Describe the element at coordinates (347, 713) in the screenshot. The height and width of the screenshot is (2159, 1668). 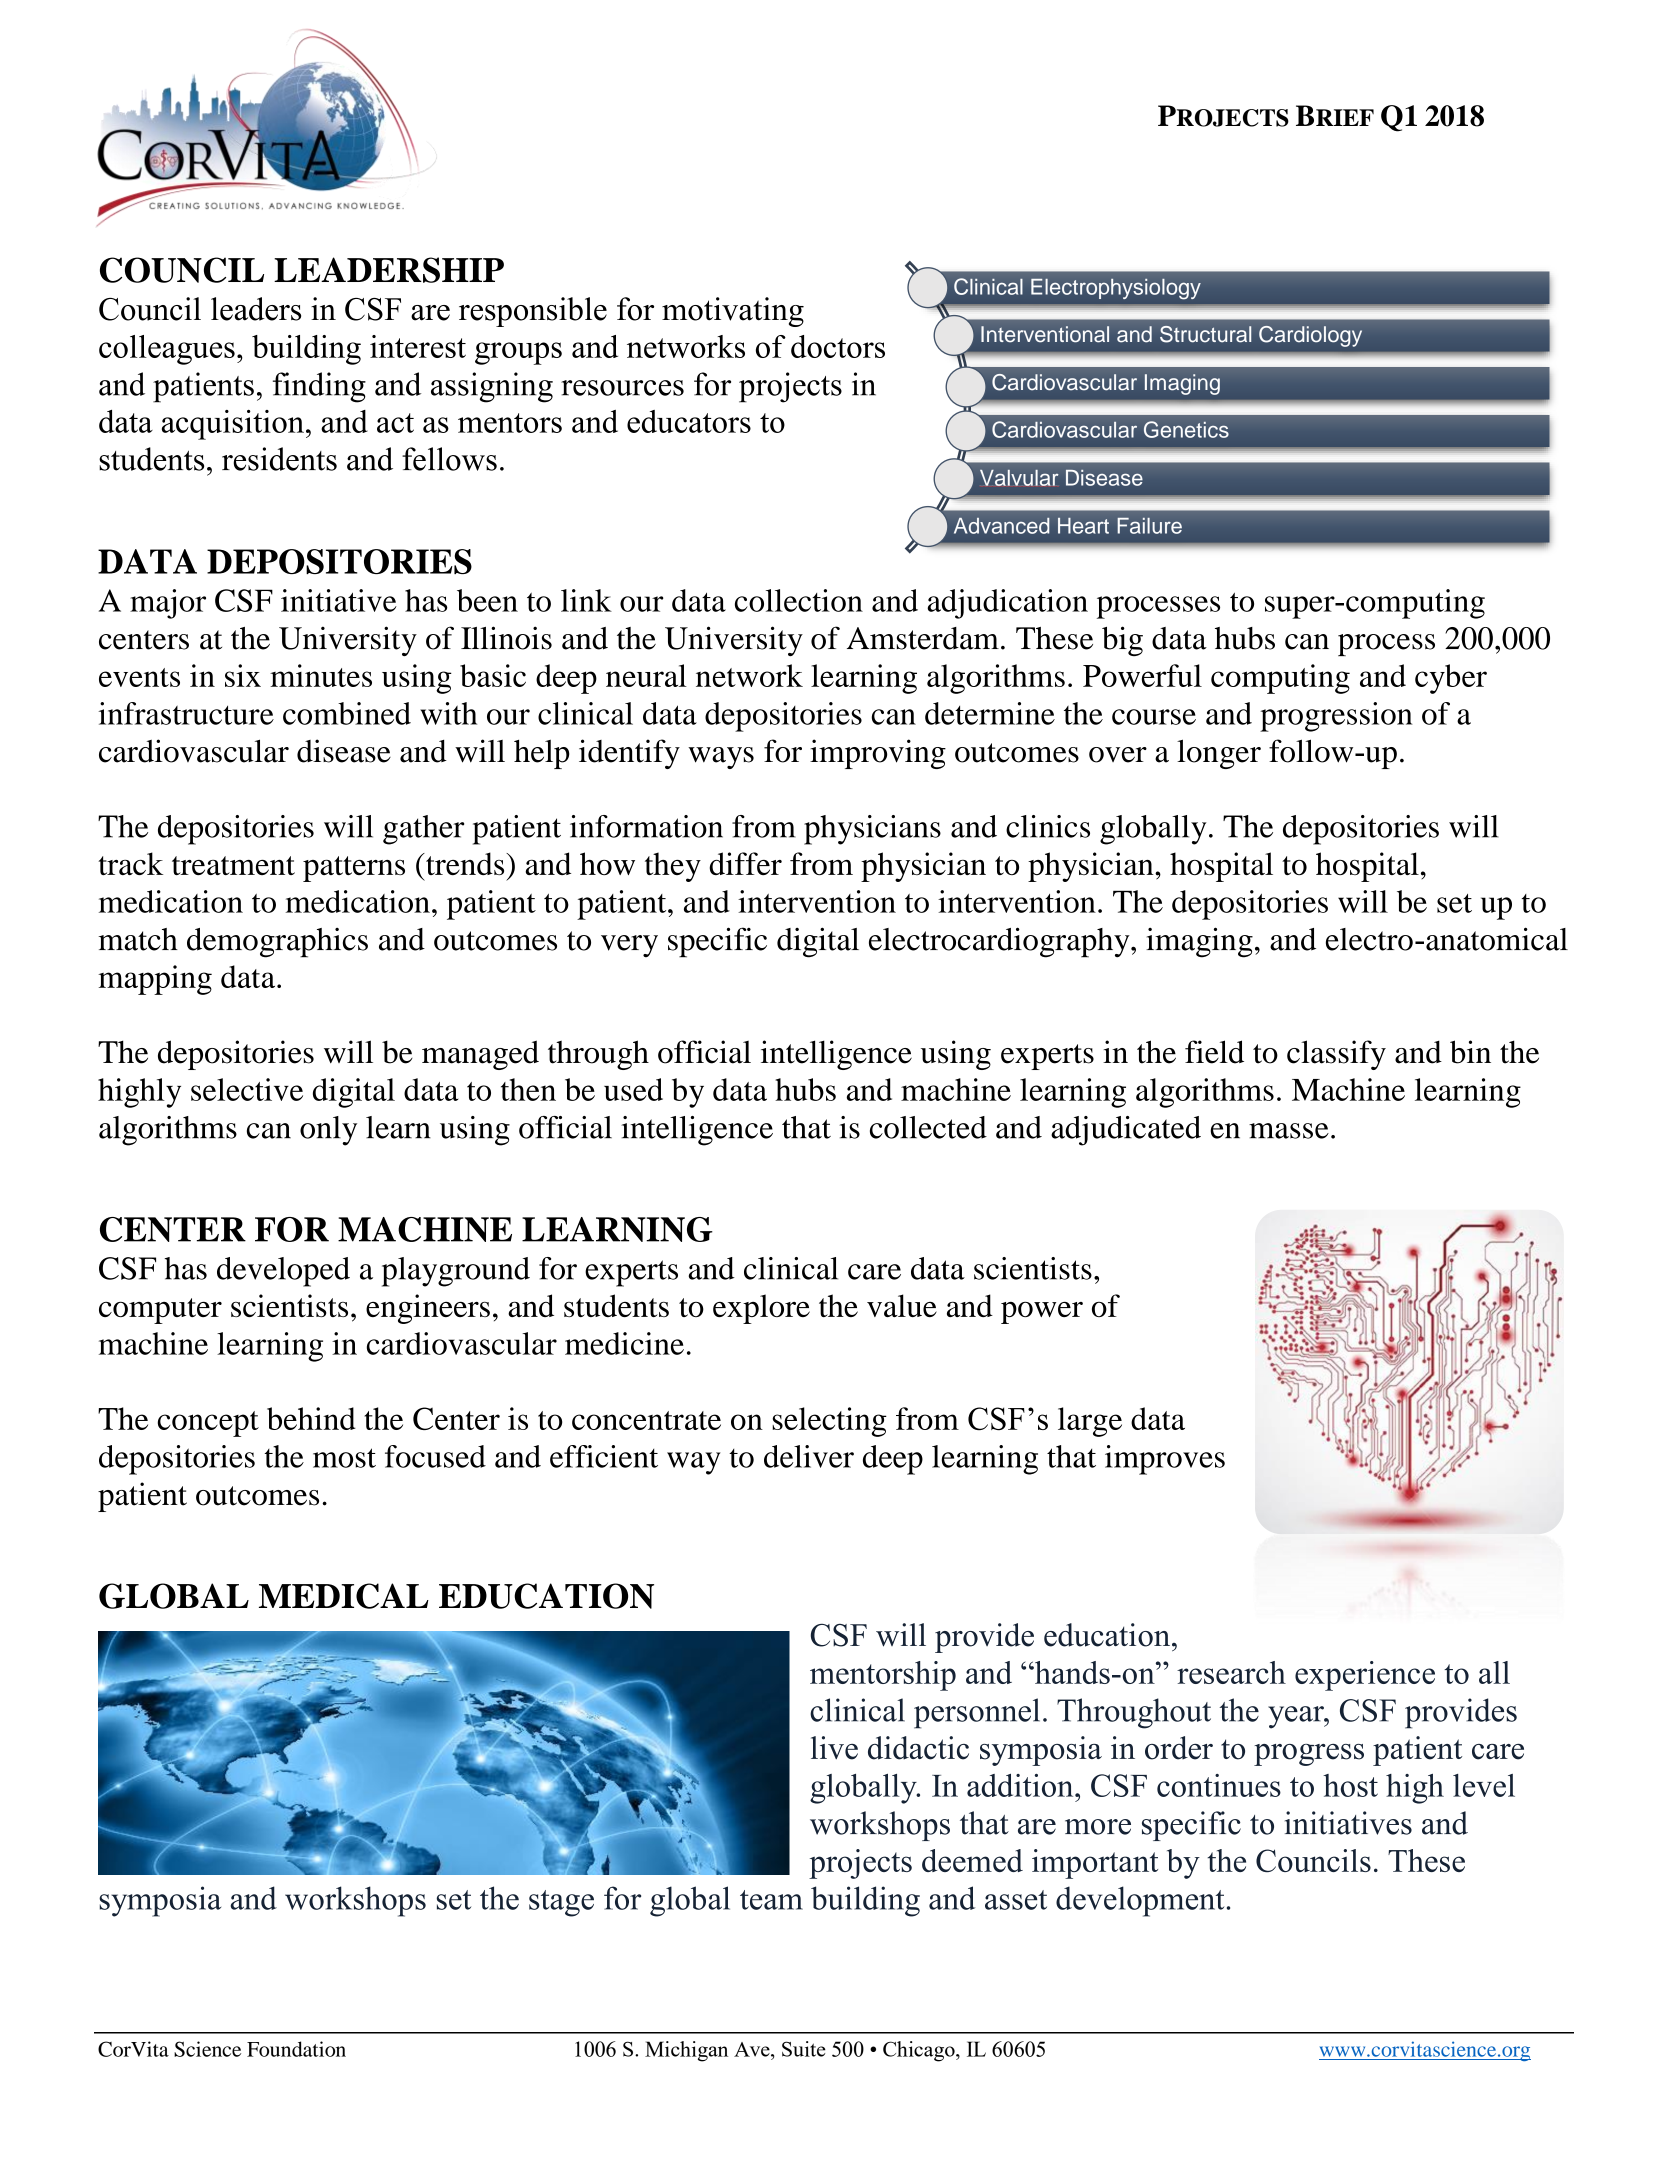
I see `combined` at that location.
